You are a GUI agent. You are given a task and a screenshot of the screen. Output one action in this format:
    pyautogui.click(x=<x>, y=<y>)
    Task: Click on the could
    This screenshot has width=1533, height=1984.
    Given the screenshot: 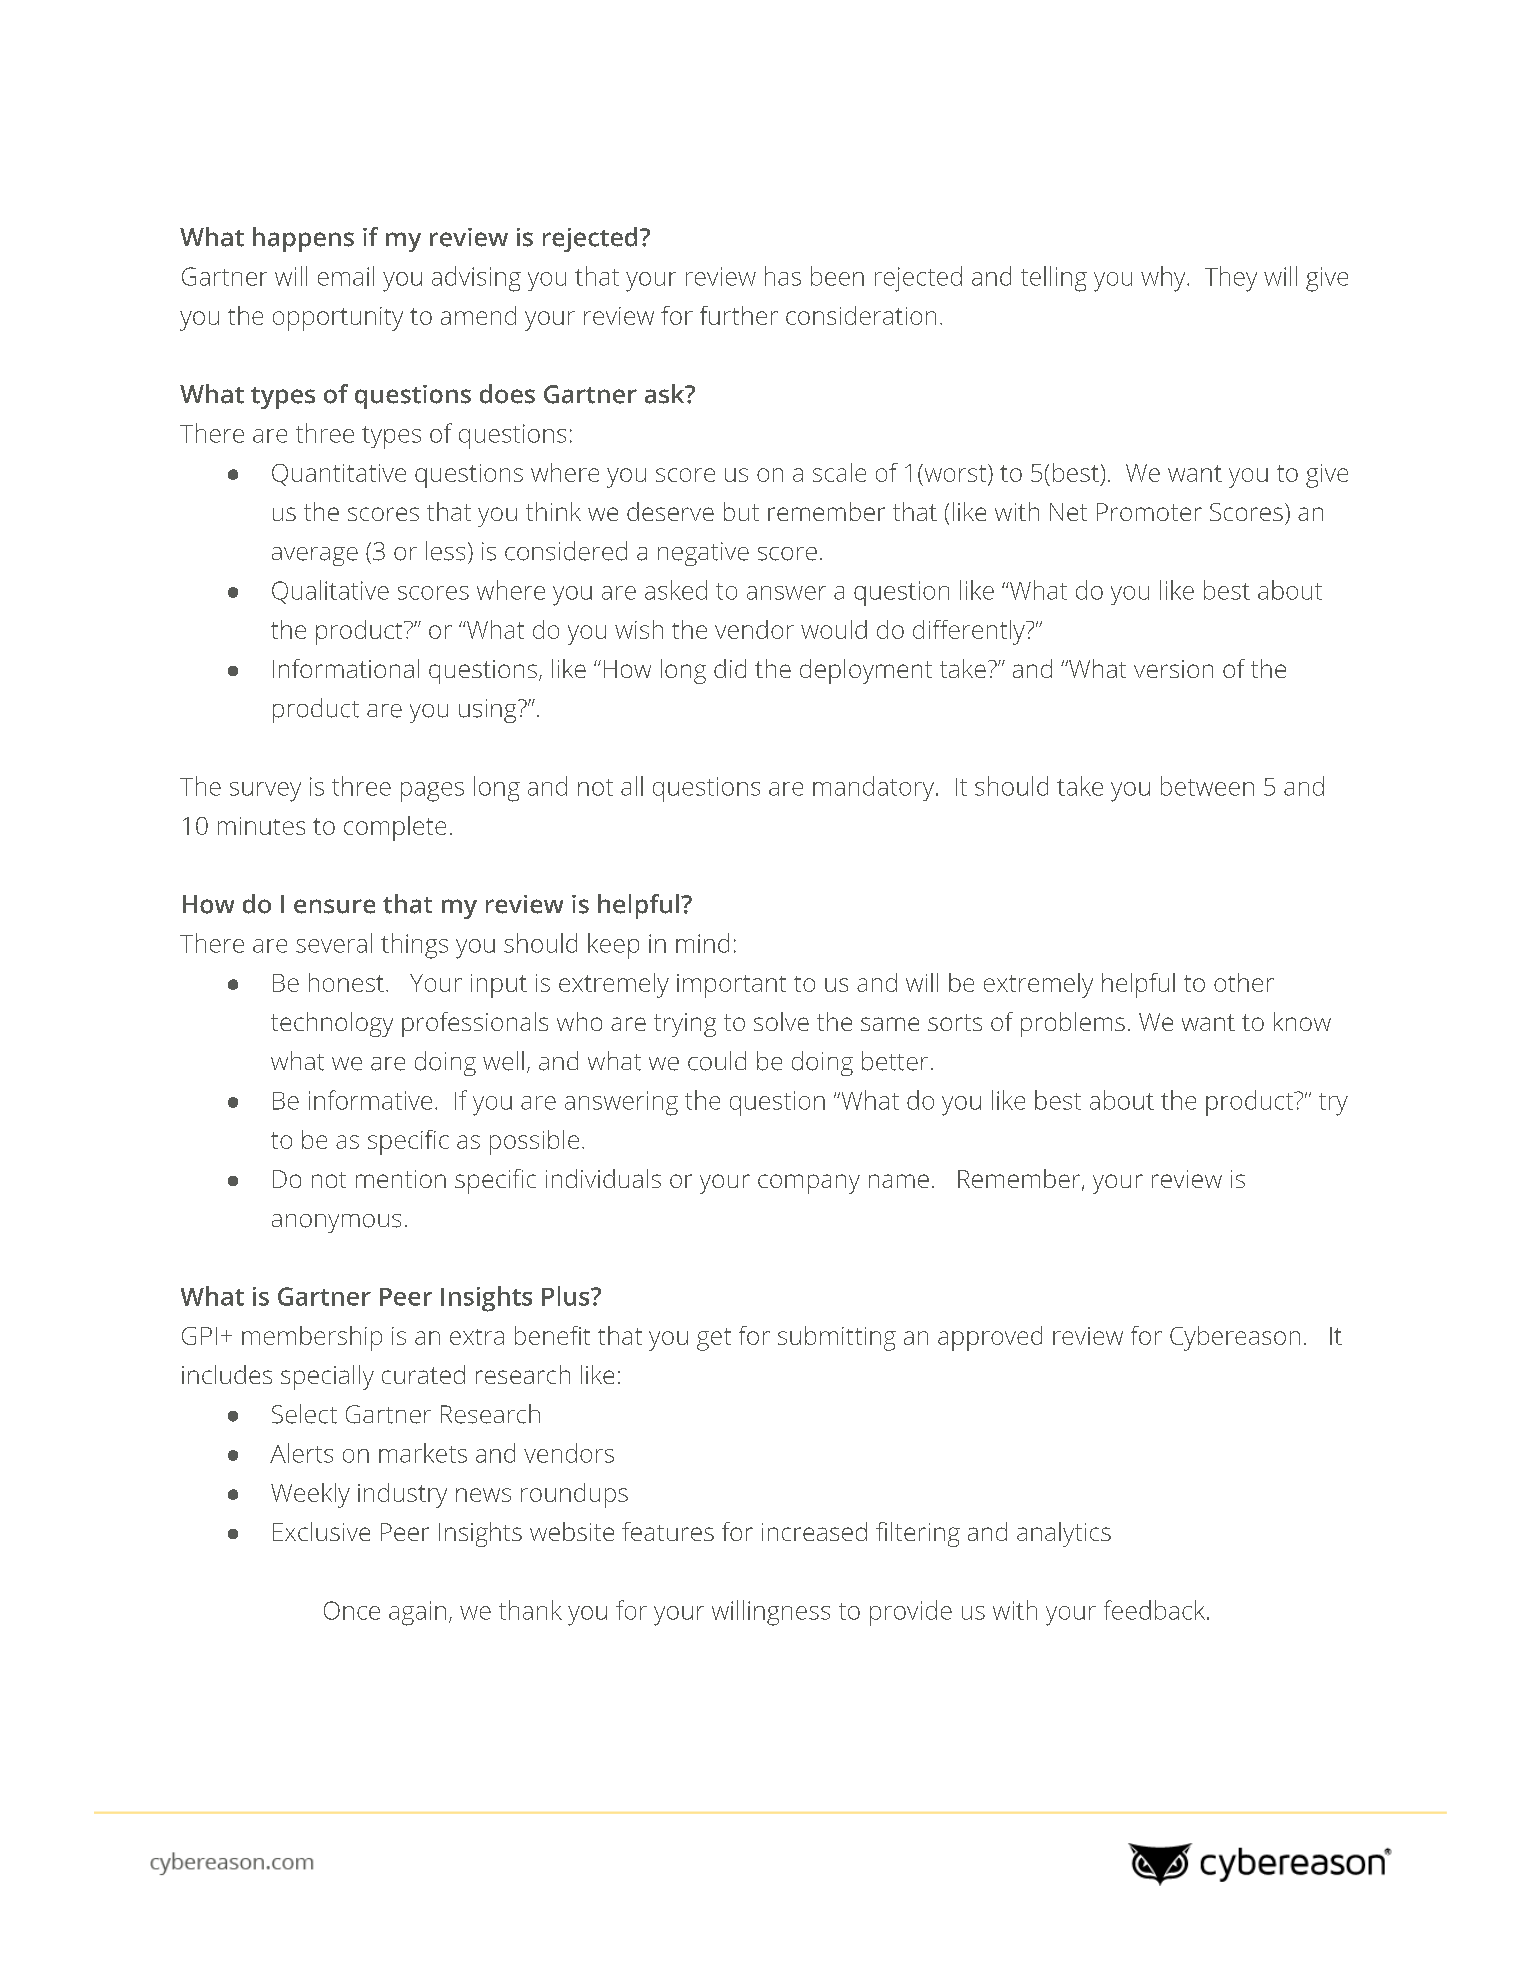 What is the action you would take?
    pyautogui.click(x=717, y=1061)
